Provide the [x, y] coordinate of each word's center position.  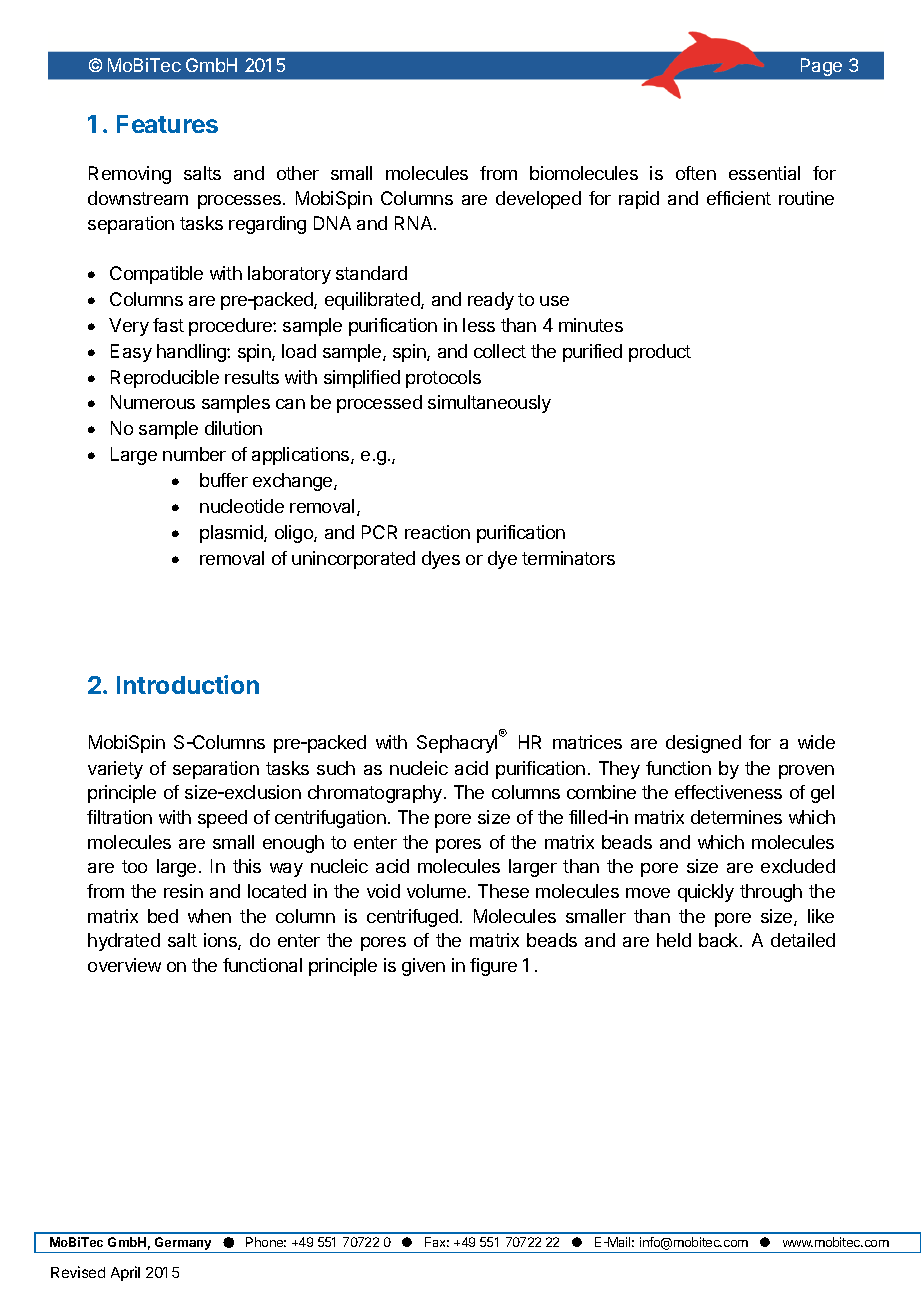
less [479, 325]
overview [124, 965]
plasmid [232, 534]
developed [538, 200]
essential [764, 173]
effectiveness [728, 792]
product [660, 353]
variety [115, 770]
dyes [441, 560]
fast [168, 325]
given [423, 967]
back [720, 940]
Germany [183, 1245]
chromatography [375, 794]
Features [167, 124]
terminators [568, 558]
